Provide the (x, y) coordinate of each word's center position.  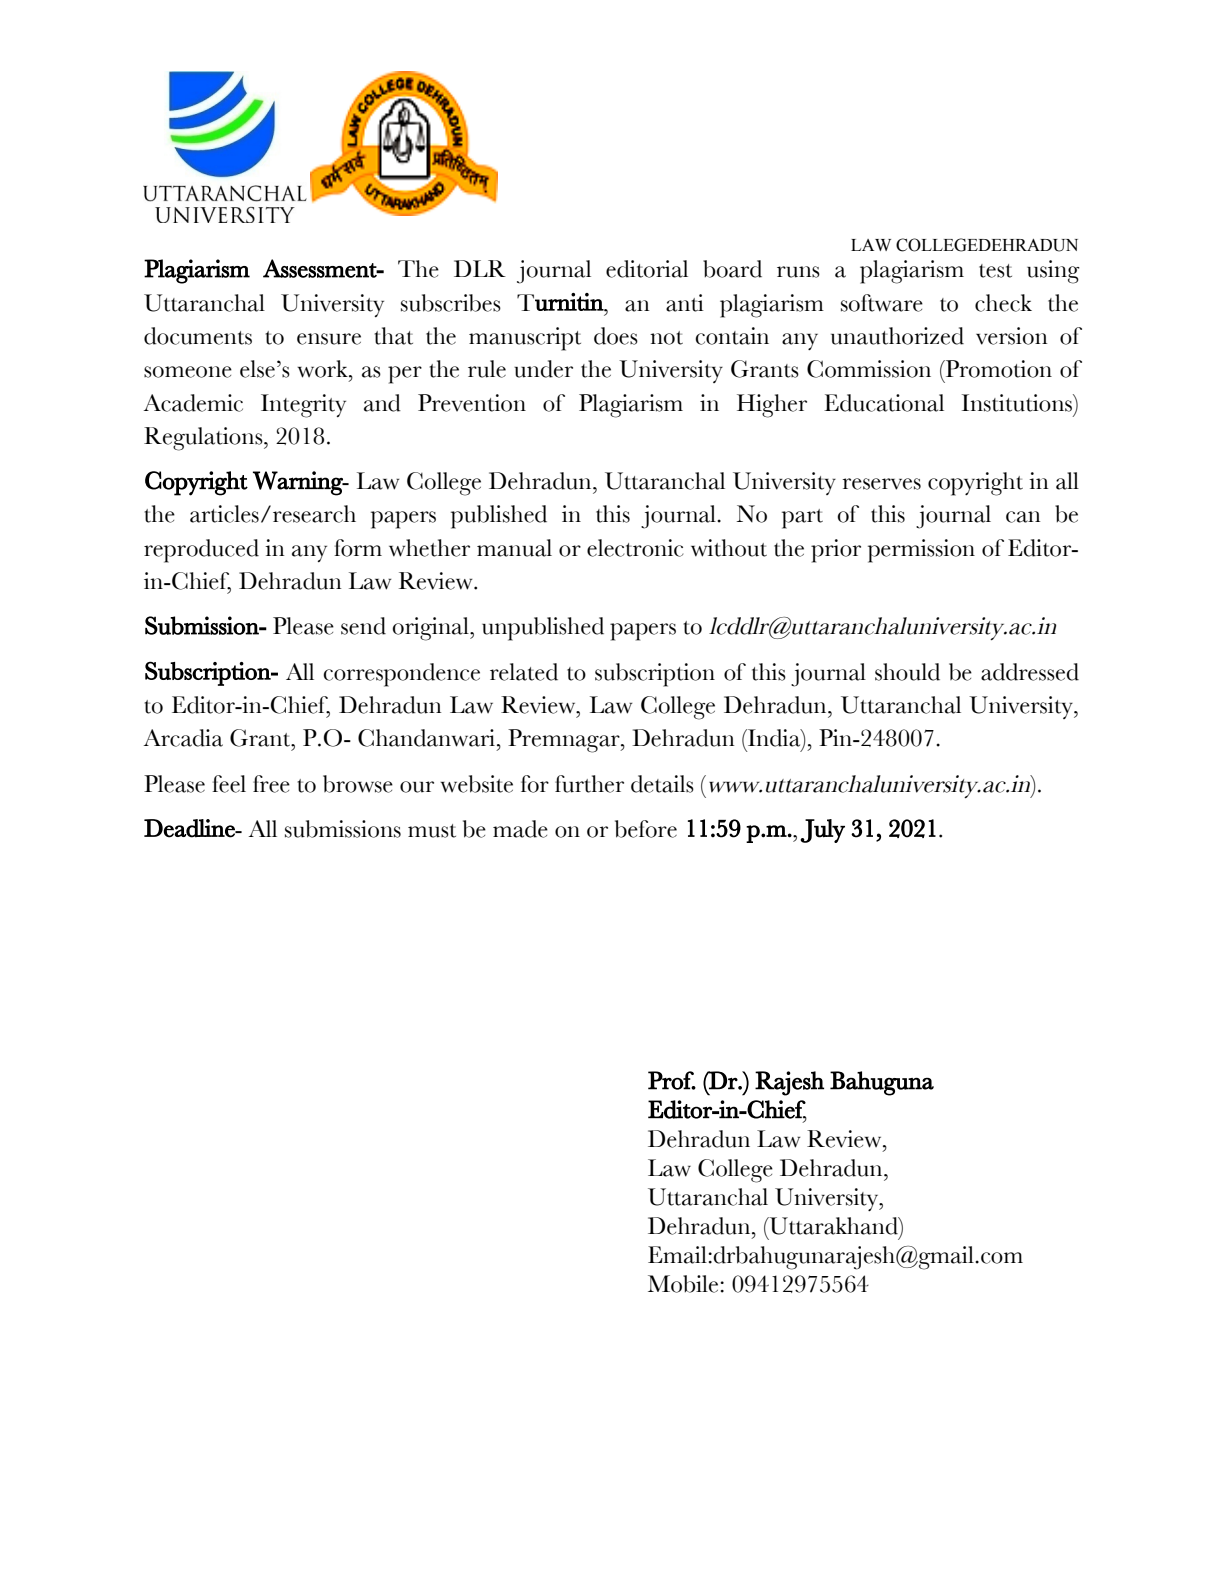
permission (921, 551)
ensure (329, 339)
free (271, 784)
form (358, 548)
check (1003, 303)
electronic (635, 548)
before (646, 829)
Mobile (684, 1284)
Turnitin (561, 302)
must (432, 831)
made (520, 829)
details (662, 784)
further (589, 784)
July (822, 831)
